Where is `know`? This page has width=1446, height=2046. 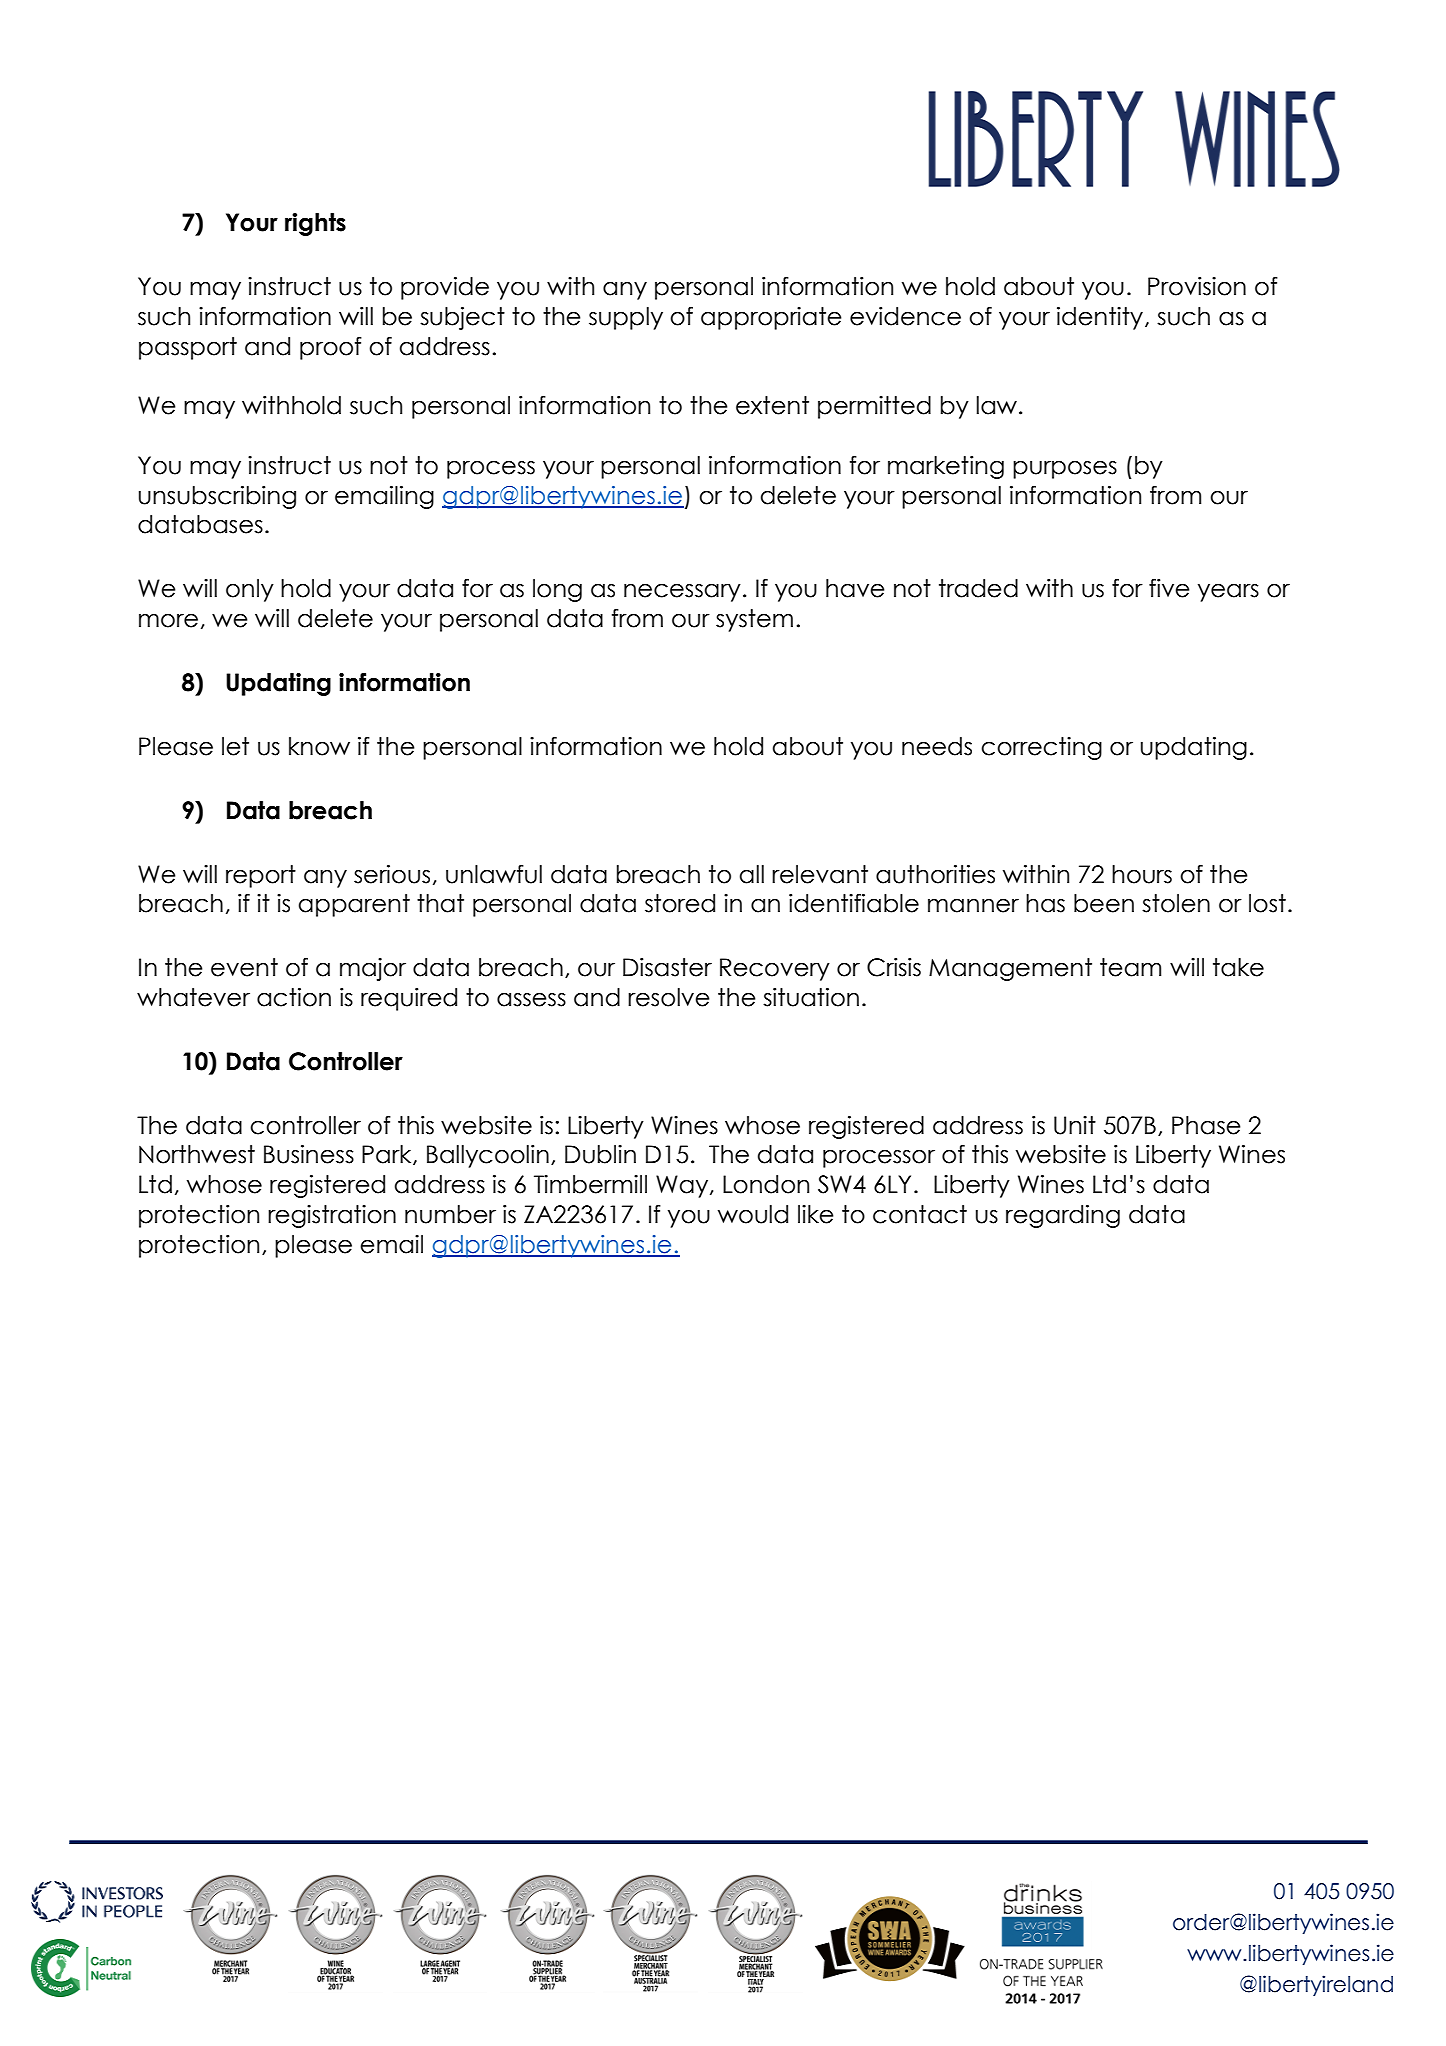 know is located at coordinates (319, 746).
